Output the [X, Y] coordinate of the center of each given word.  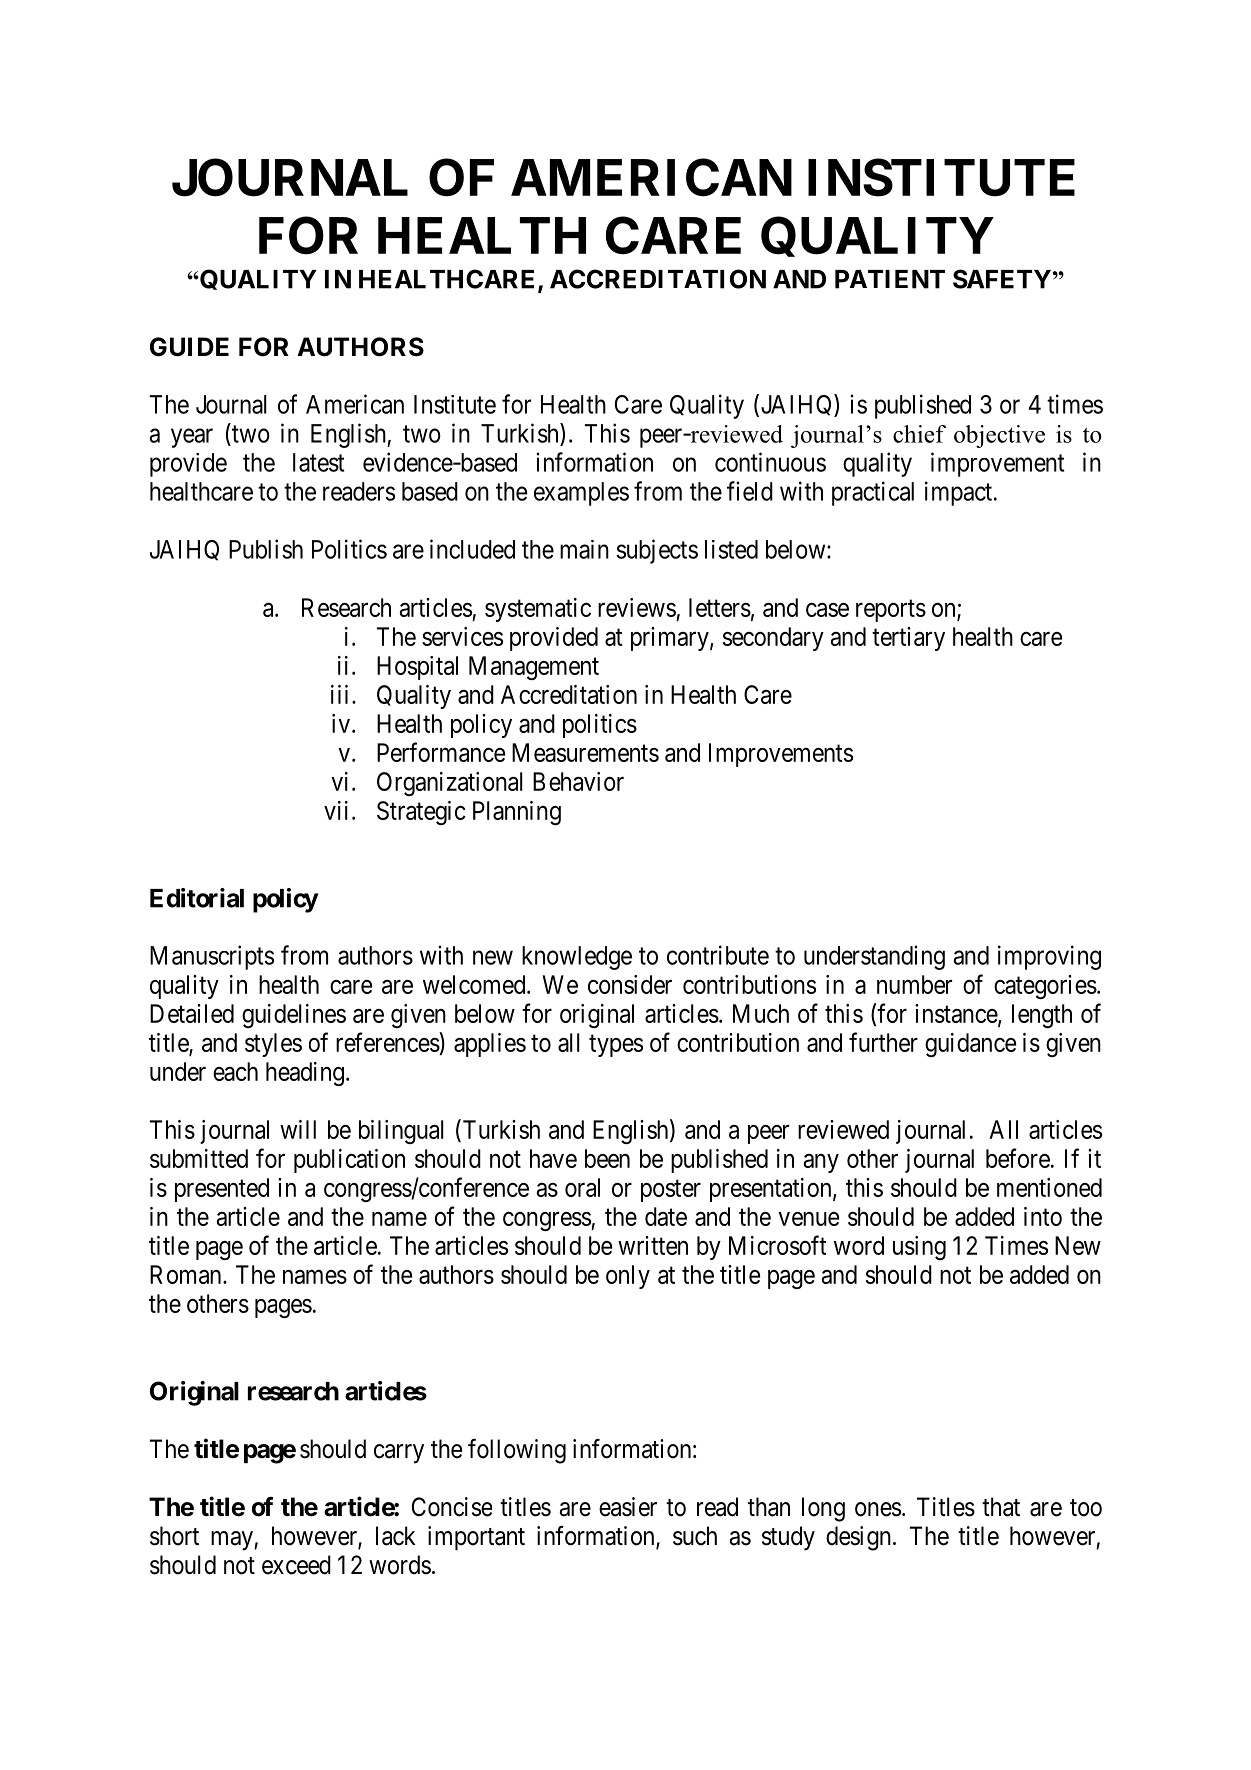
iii [342, 694]
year [192, 438]
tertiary [908, 639]
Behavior [578, 781]
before [1018, 1158]
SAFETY [1002, 279]
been [607, 1158]
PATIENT [890, 279]
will [298, 1129]
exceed [296, 1565]
